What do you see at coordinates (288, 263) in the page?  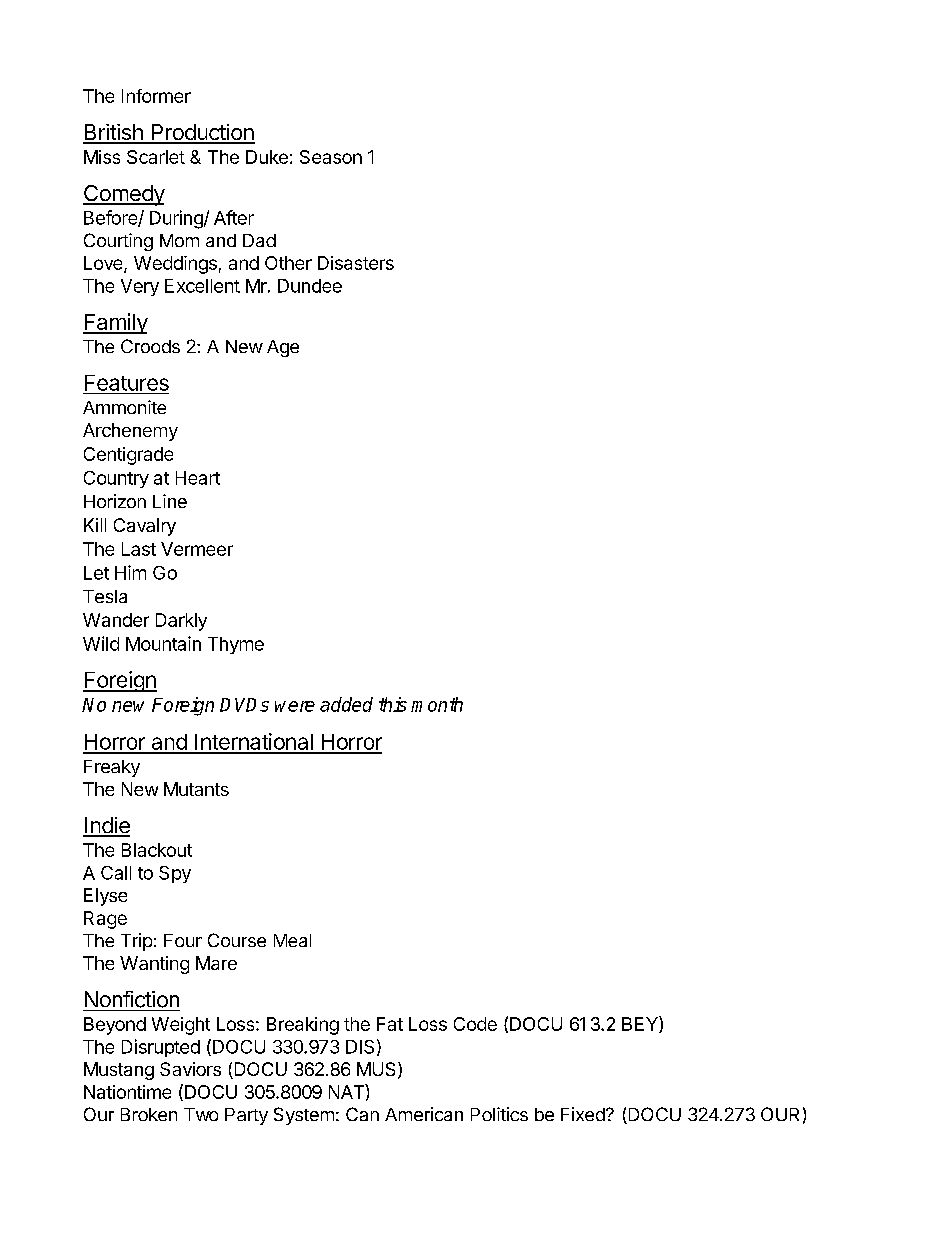 I see `Other` at bounding box center [288, 263].
